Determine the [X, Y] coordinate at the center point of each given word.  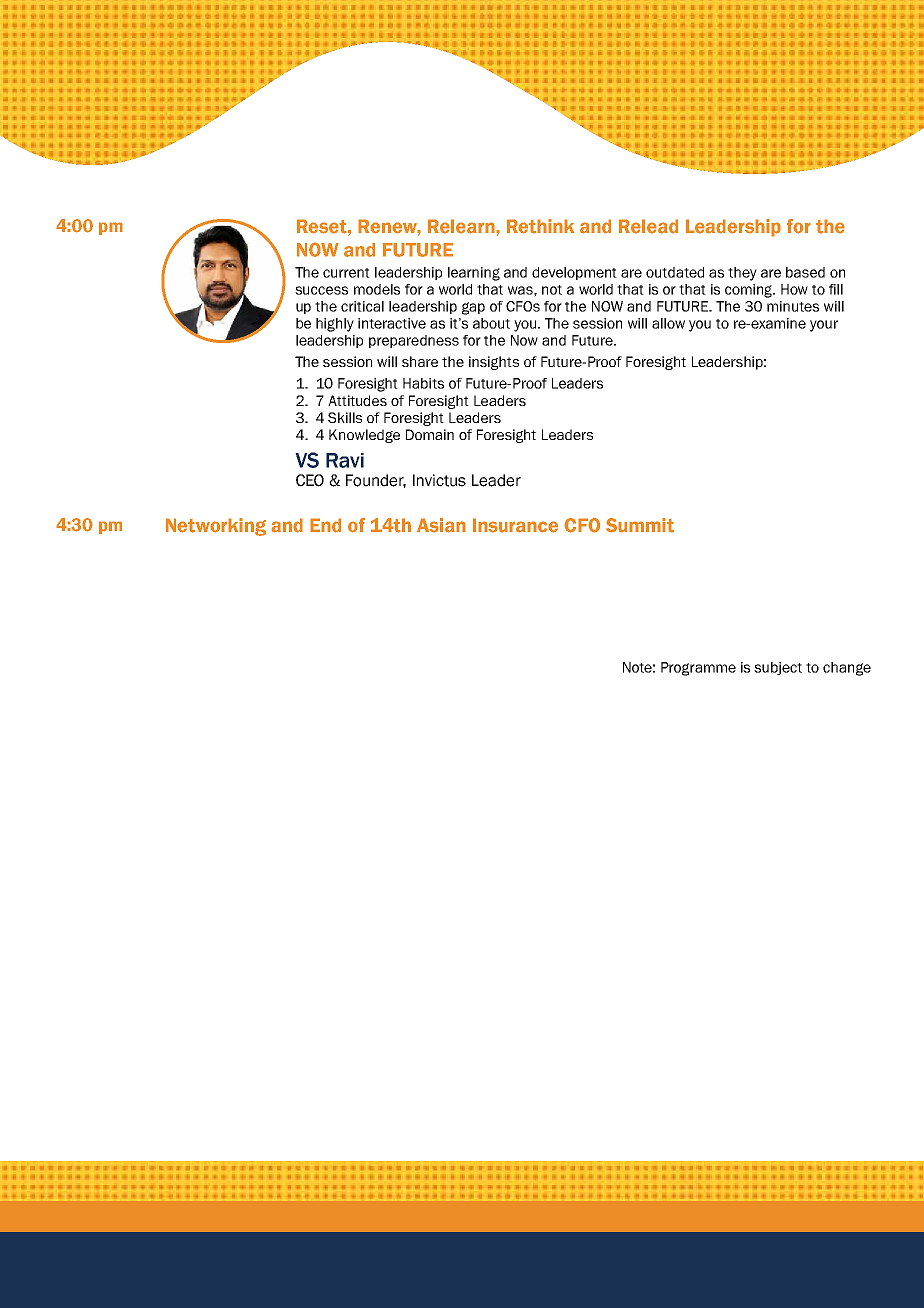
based [805, 272]
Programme [698, 669]
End [325, 525]
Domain [430, 434]
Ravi [345, 460]
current [346, 273]
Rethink [540, 226]
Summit [640, 525]
